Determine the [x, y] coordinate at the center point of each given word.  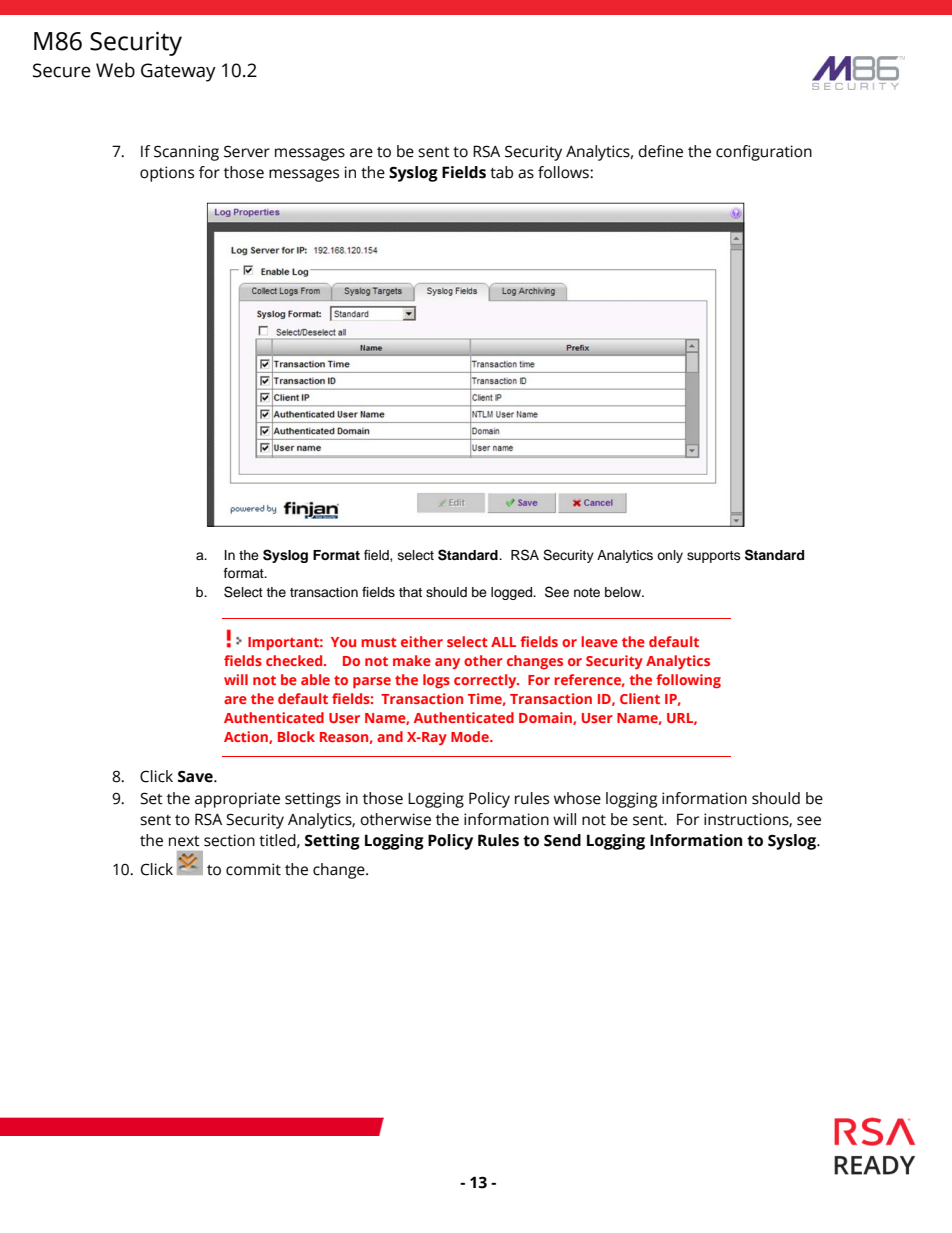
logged [513, 593]
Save [196, 776]
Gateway [178, 72]
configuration [764, 153]
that [410, 592]
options [167, 174]
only [670, 556]
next [184, 841]
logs [436, 681]
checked [295, 660]
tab [501, 172]
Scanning [186, 153]
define [660, 151]
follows [564, 172]
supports [714, 557]
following [688, 681]
